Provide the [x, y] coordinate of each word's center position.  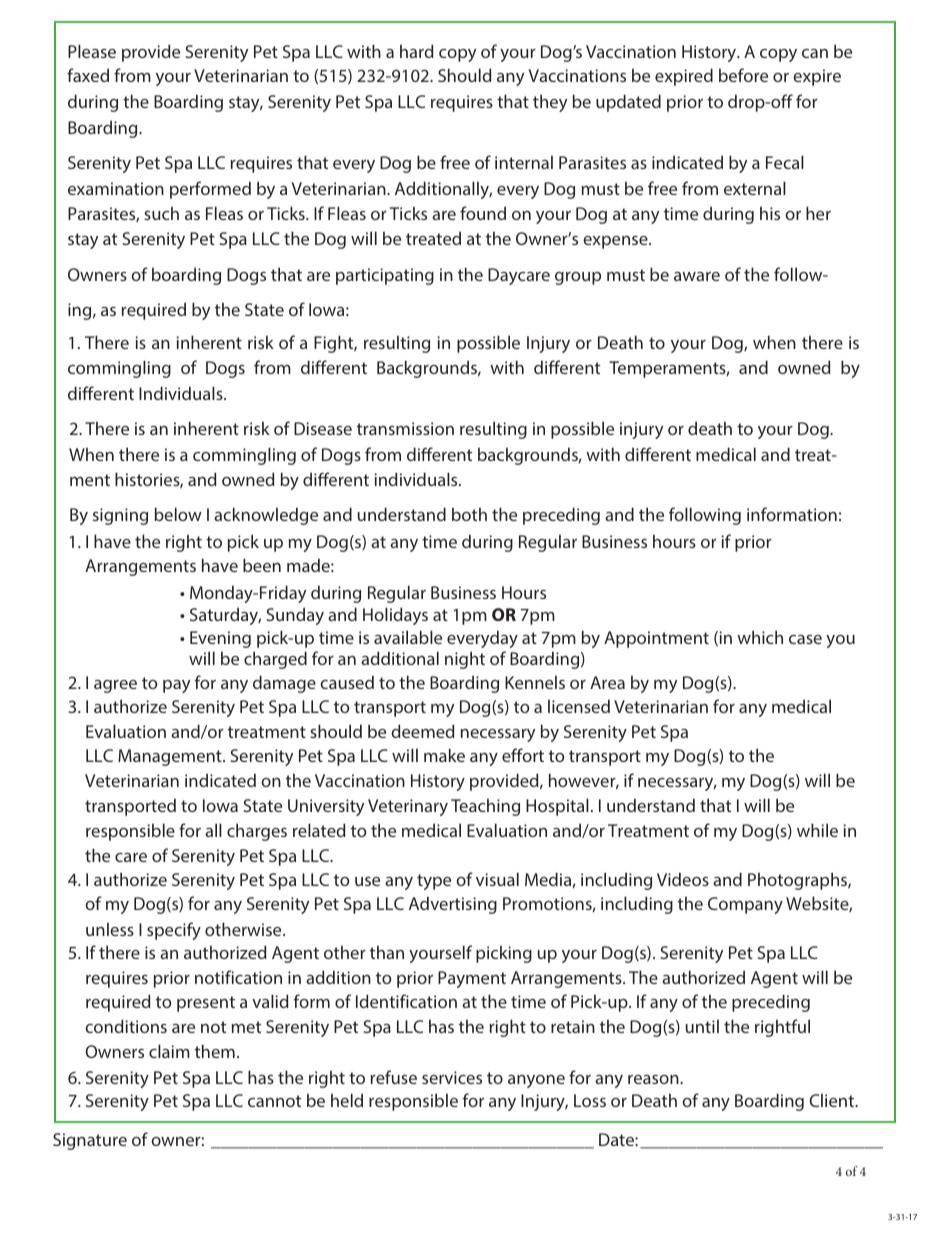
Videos [683, 879]
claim [169, 1051]
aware [697, 276]
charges [257, 832]
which [760, 637]
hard [417, 51]
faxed [88, 75]
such [161, 213]
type [434, 882]
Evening [220, 639]
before [743, 75]
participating [385, 276]
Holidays [395, 616]
